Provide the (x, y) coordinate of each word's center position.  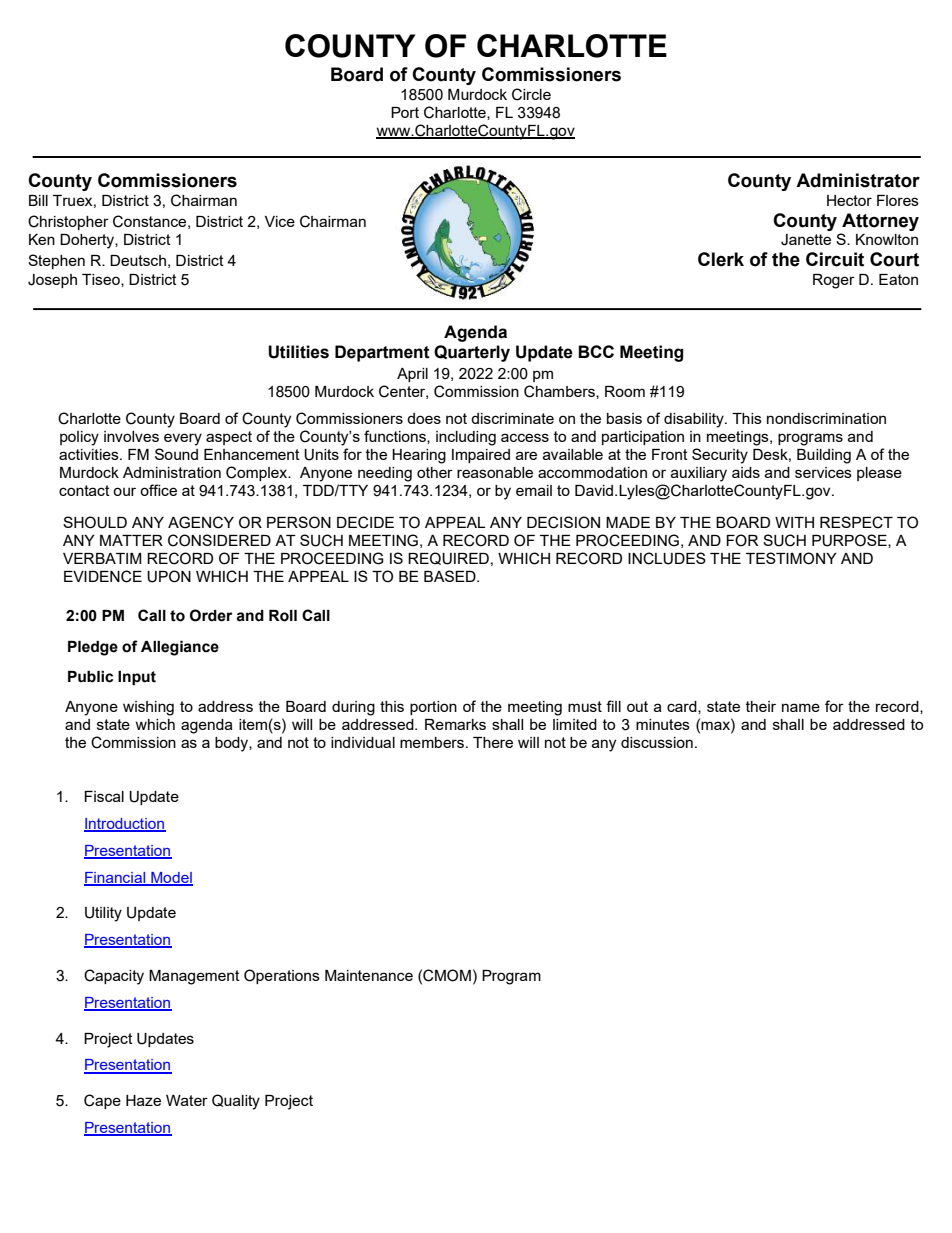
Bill (38, 200)
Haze (143, 1100)
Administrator (858, 180)
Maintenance (369, 975)
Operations (282, 976)
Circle (531, 94)
